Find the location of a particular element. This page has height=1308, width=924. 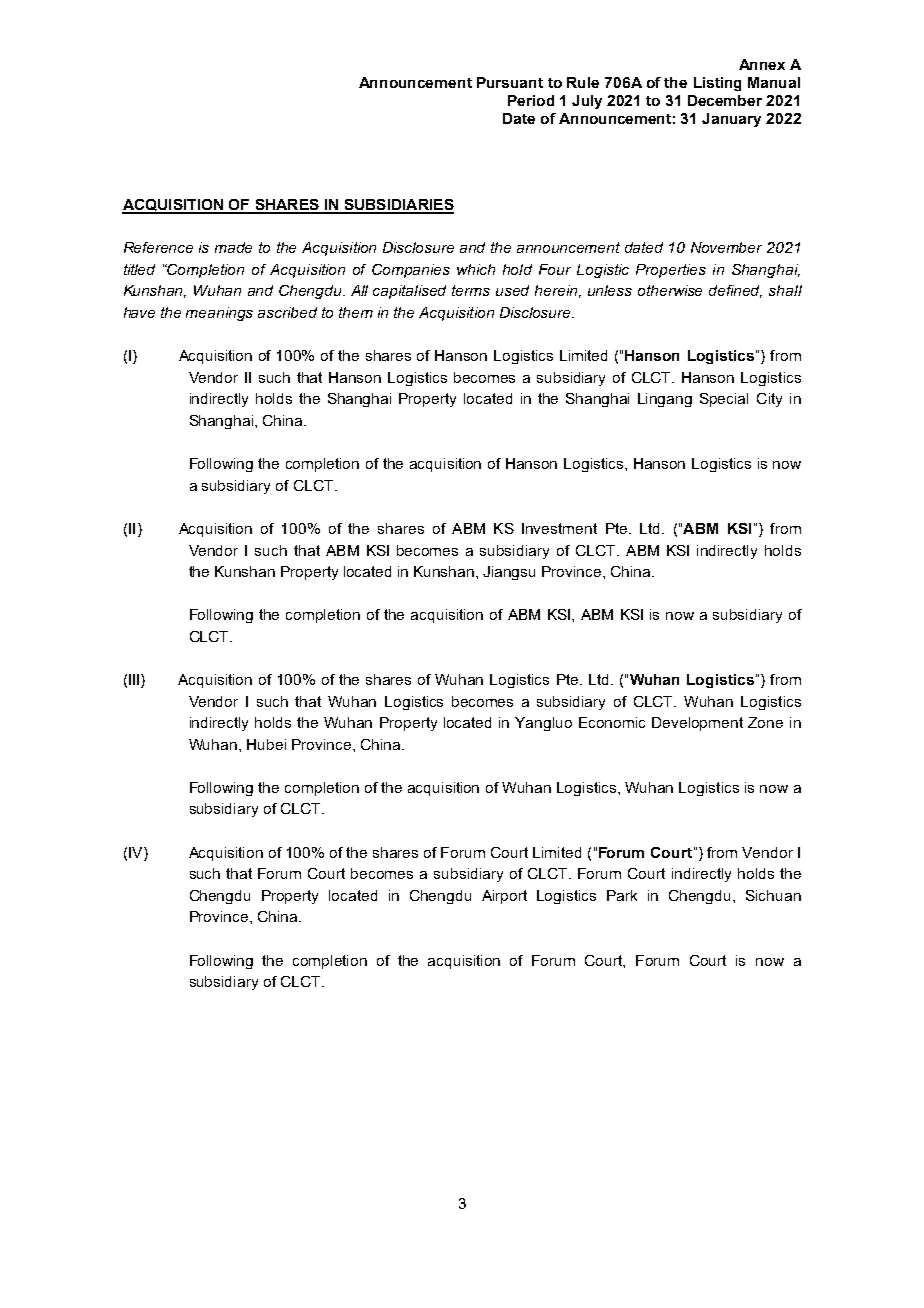

Airport is located at coordinates (504, 897).
